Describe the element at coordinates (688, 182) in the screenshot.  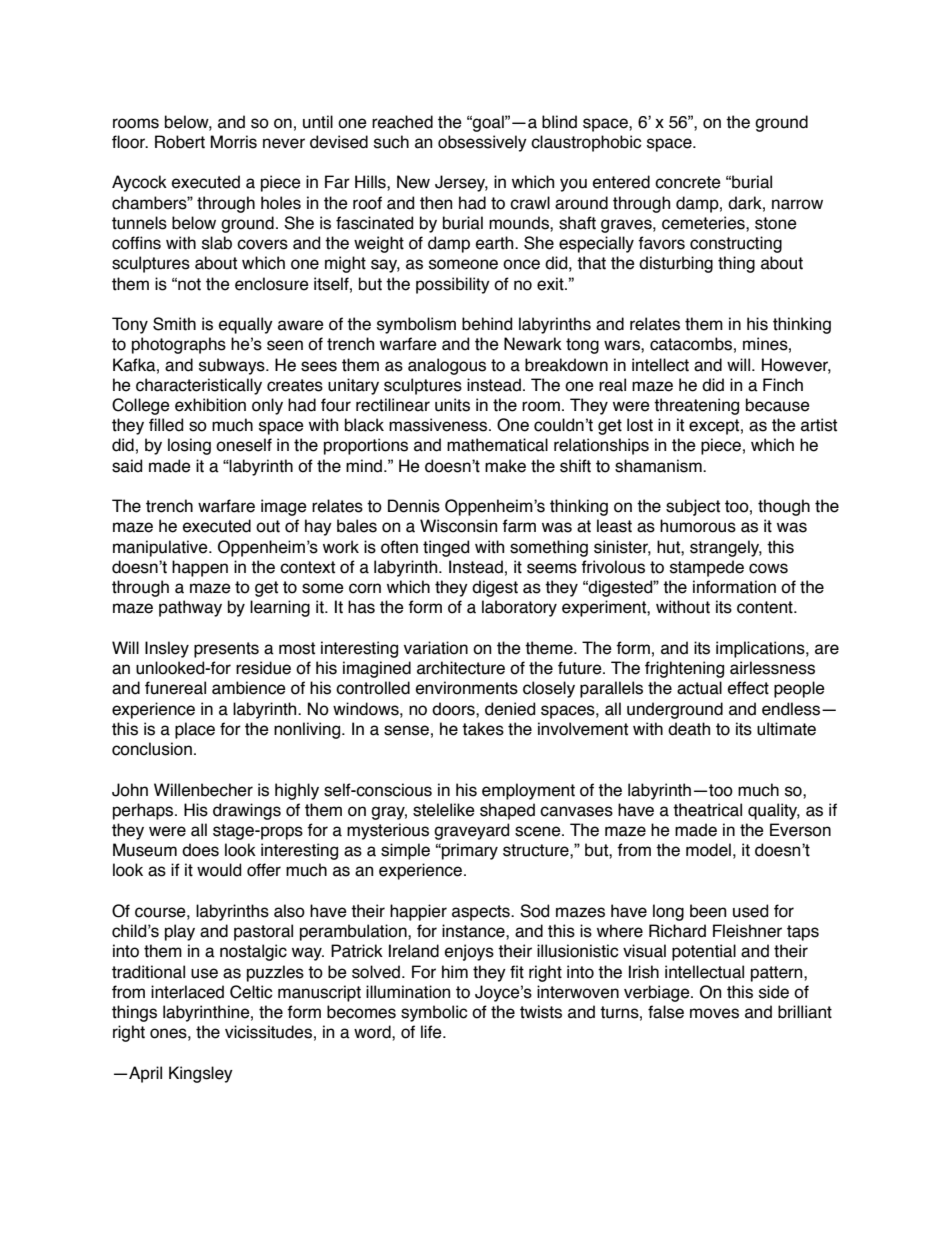
I see `concrete` at that location.
